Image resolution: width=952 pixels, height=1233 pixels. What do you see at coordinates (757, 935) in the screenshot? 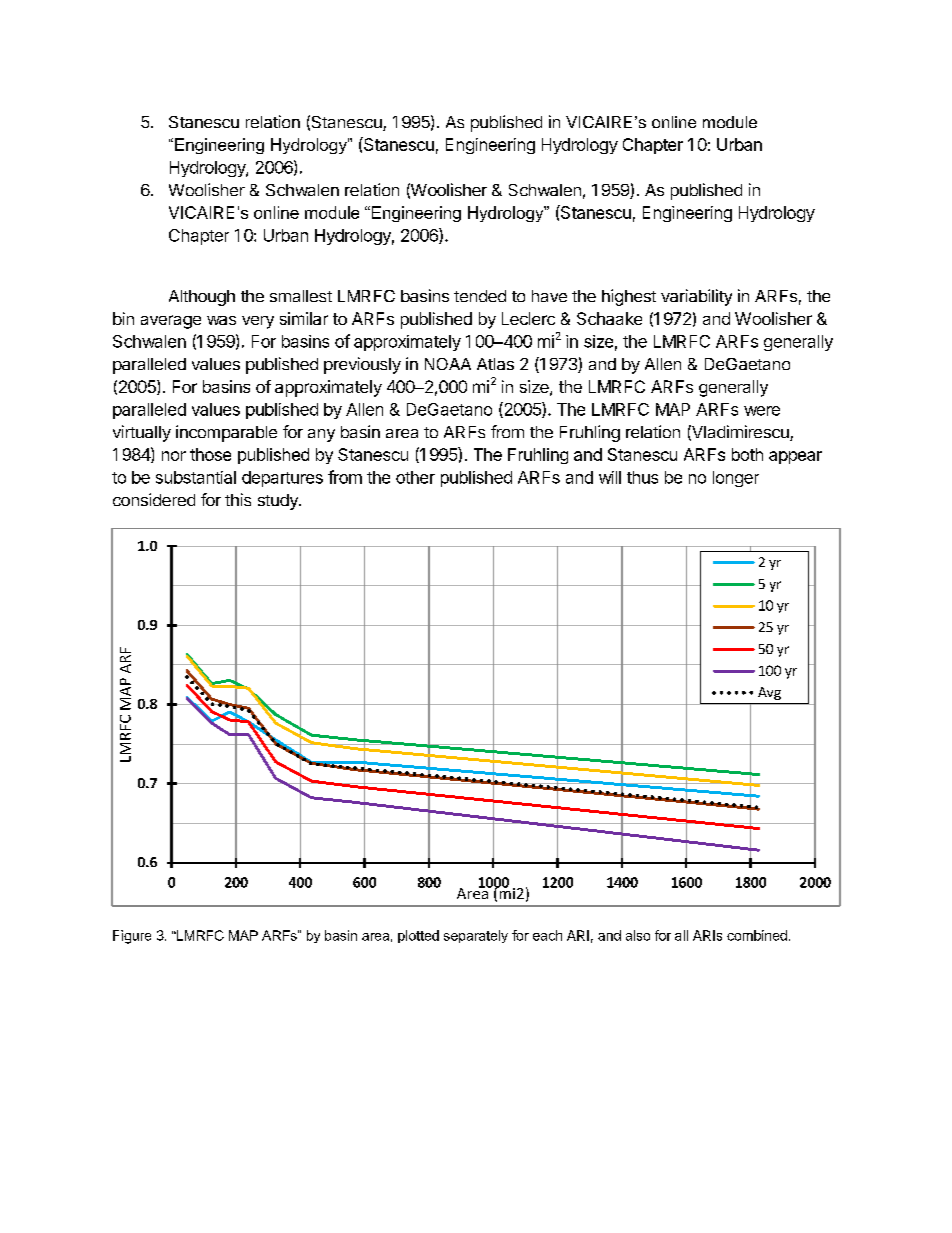
I see `combined` at bounding box center [757, 935].
